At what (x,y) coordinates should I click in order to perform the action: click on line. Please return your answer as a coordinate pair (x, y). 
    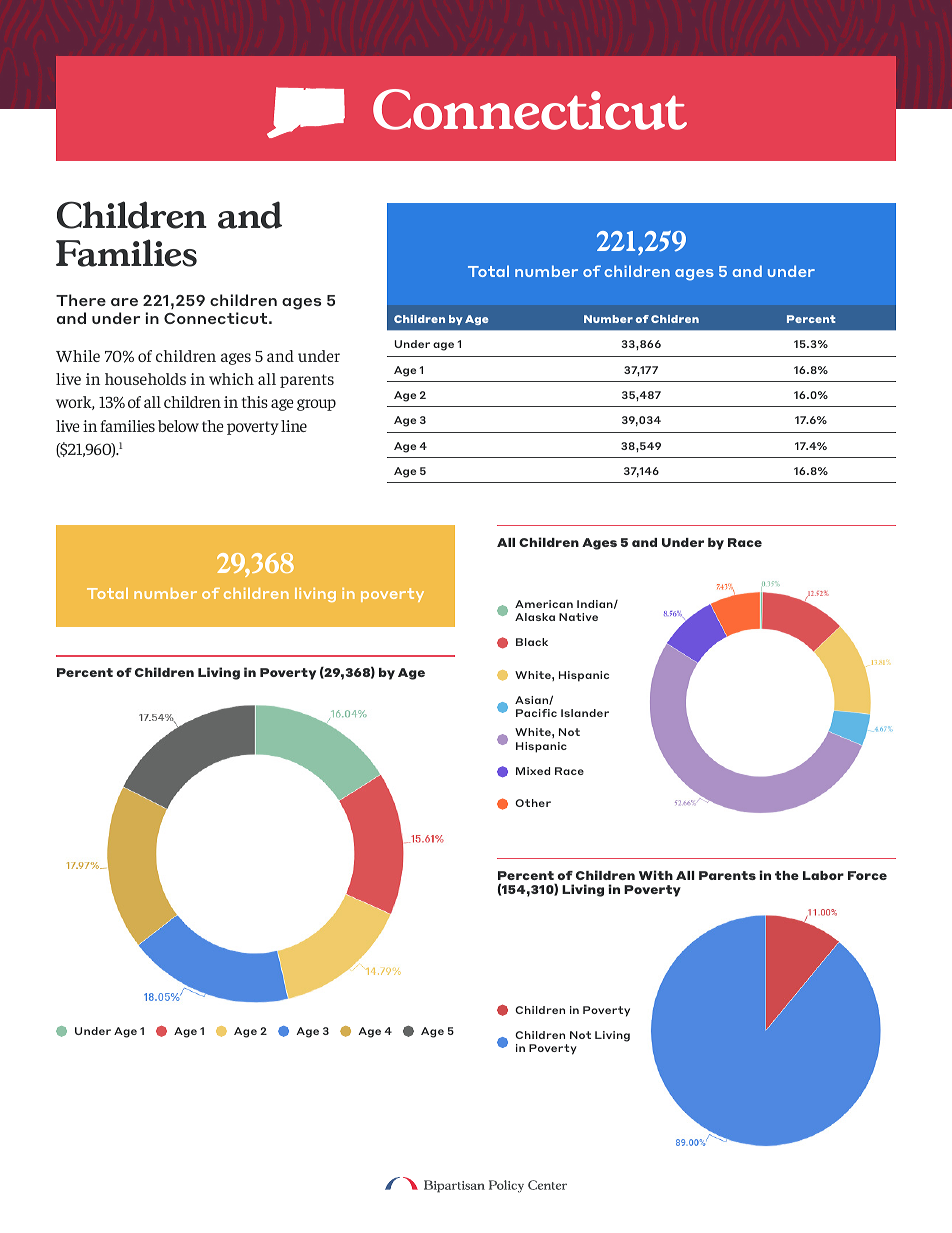
    Looking at the image, I should click on (294, 426).
